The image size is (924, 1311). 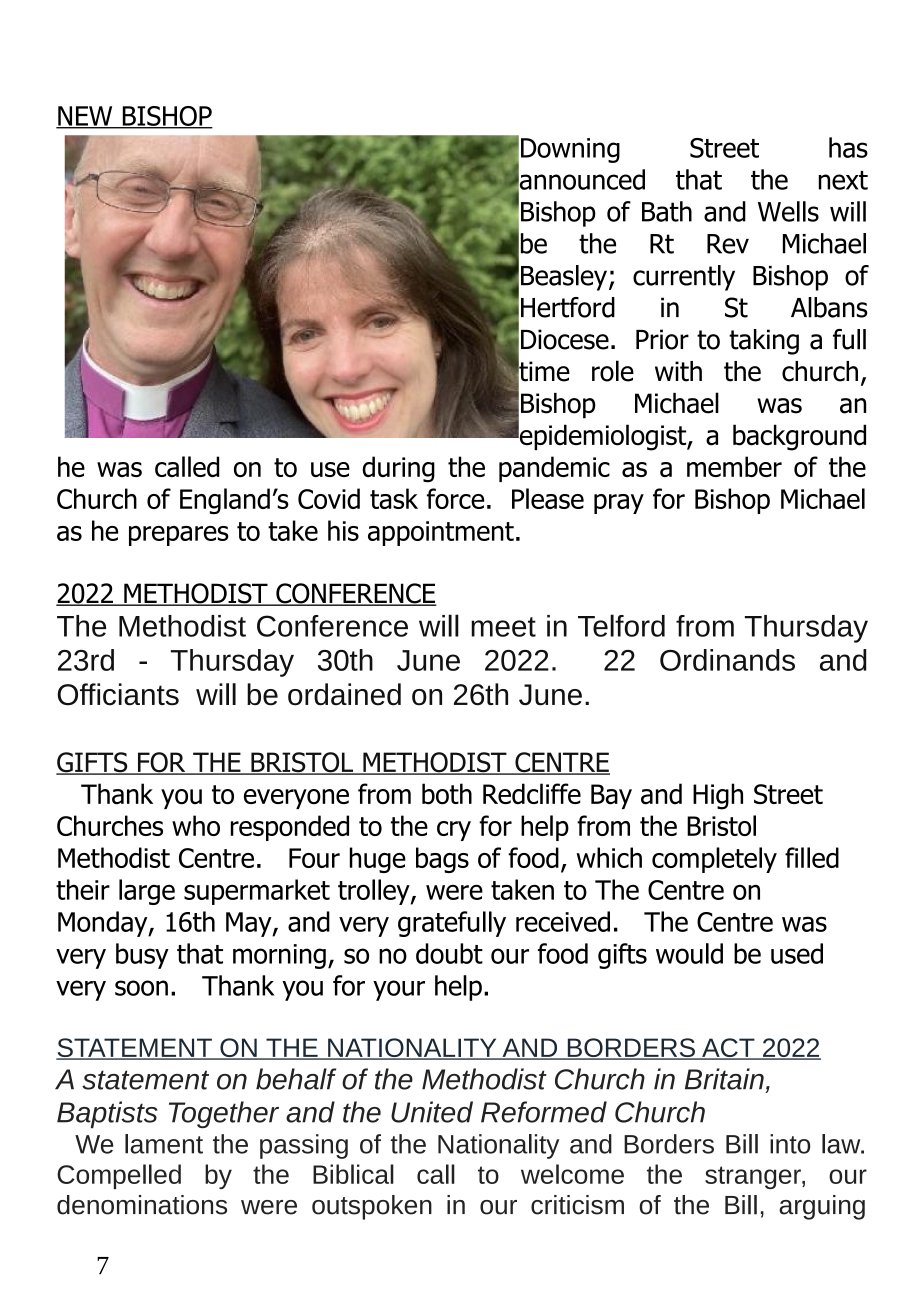 What do you see at coordinates (164, 1144) in the screenshot?
I see `lament` at bounding box center [164, 1144].
